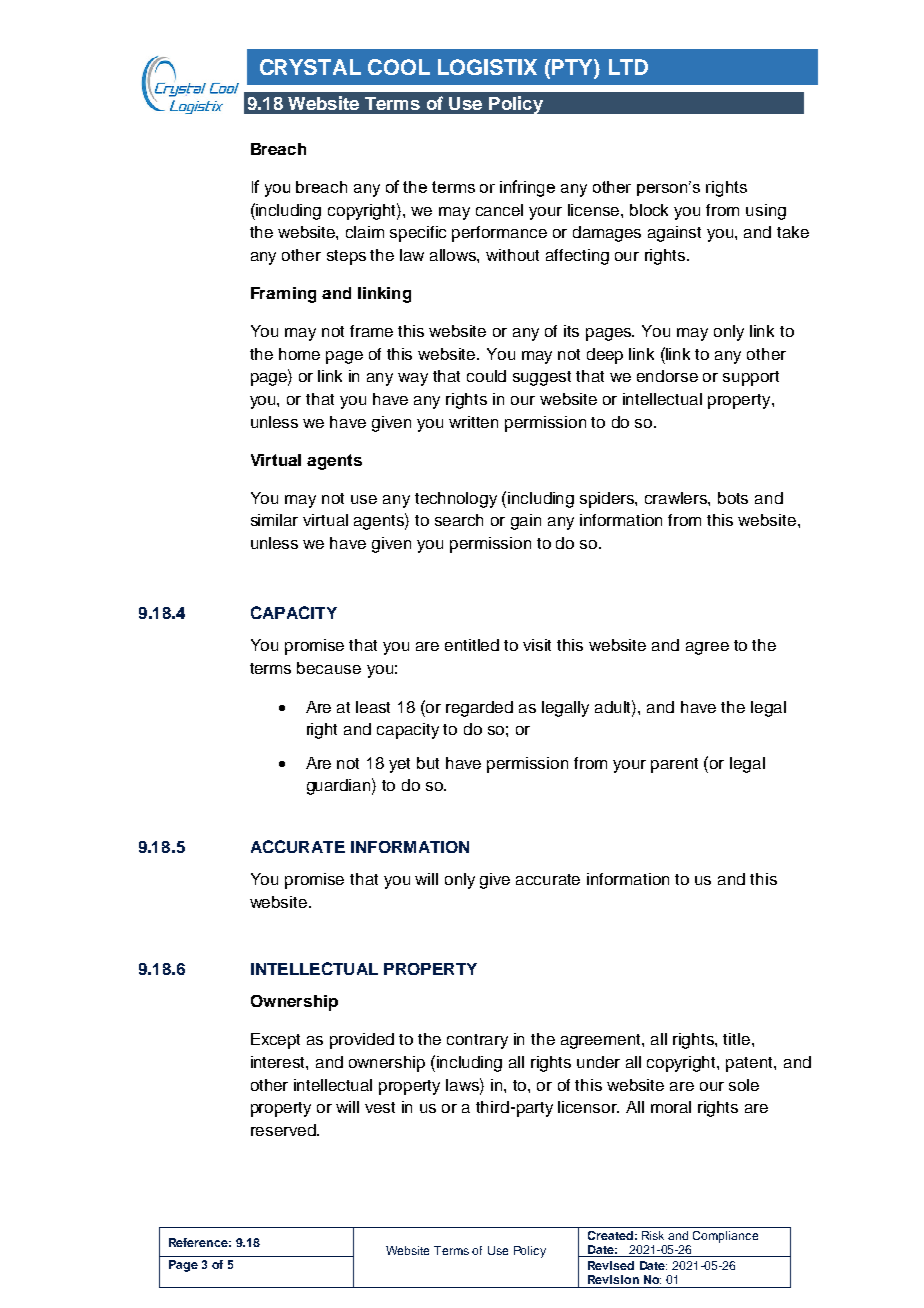 The image size is (924, 1308). Describe the element at coordinates (610, 1235) in the screenshot. I see `Created` at that location.
